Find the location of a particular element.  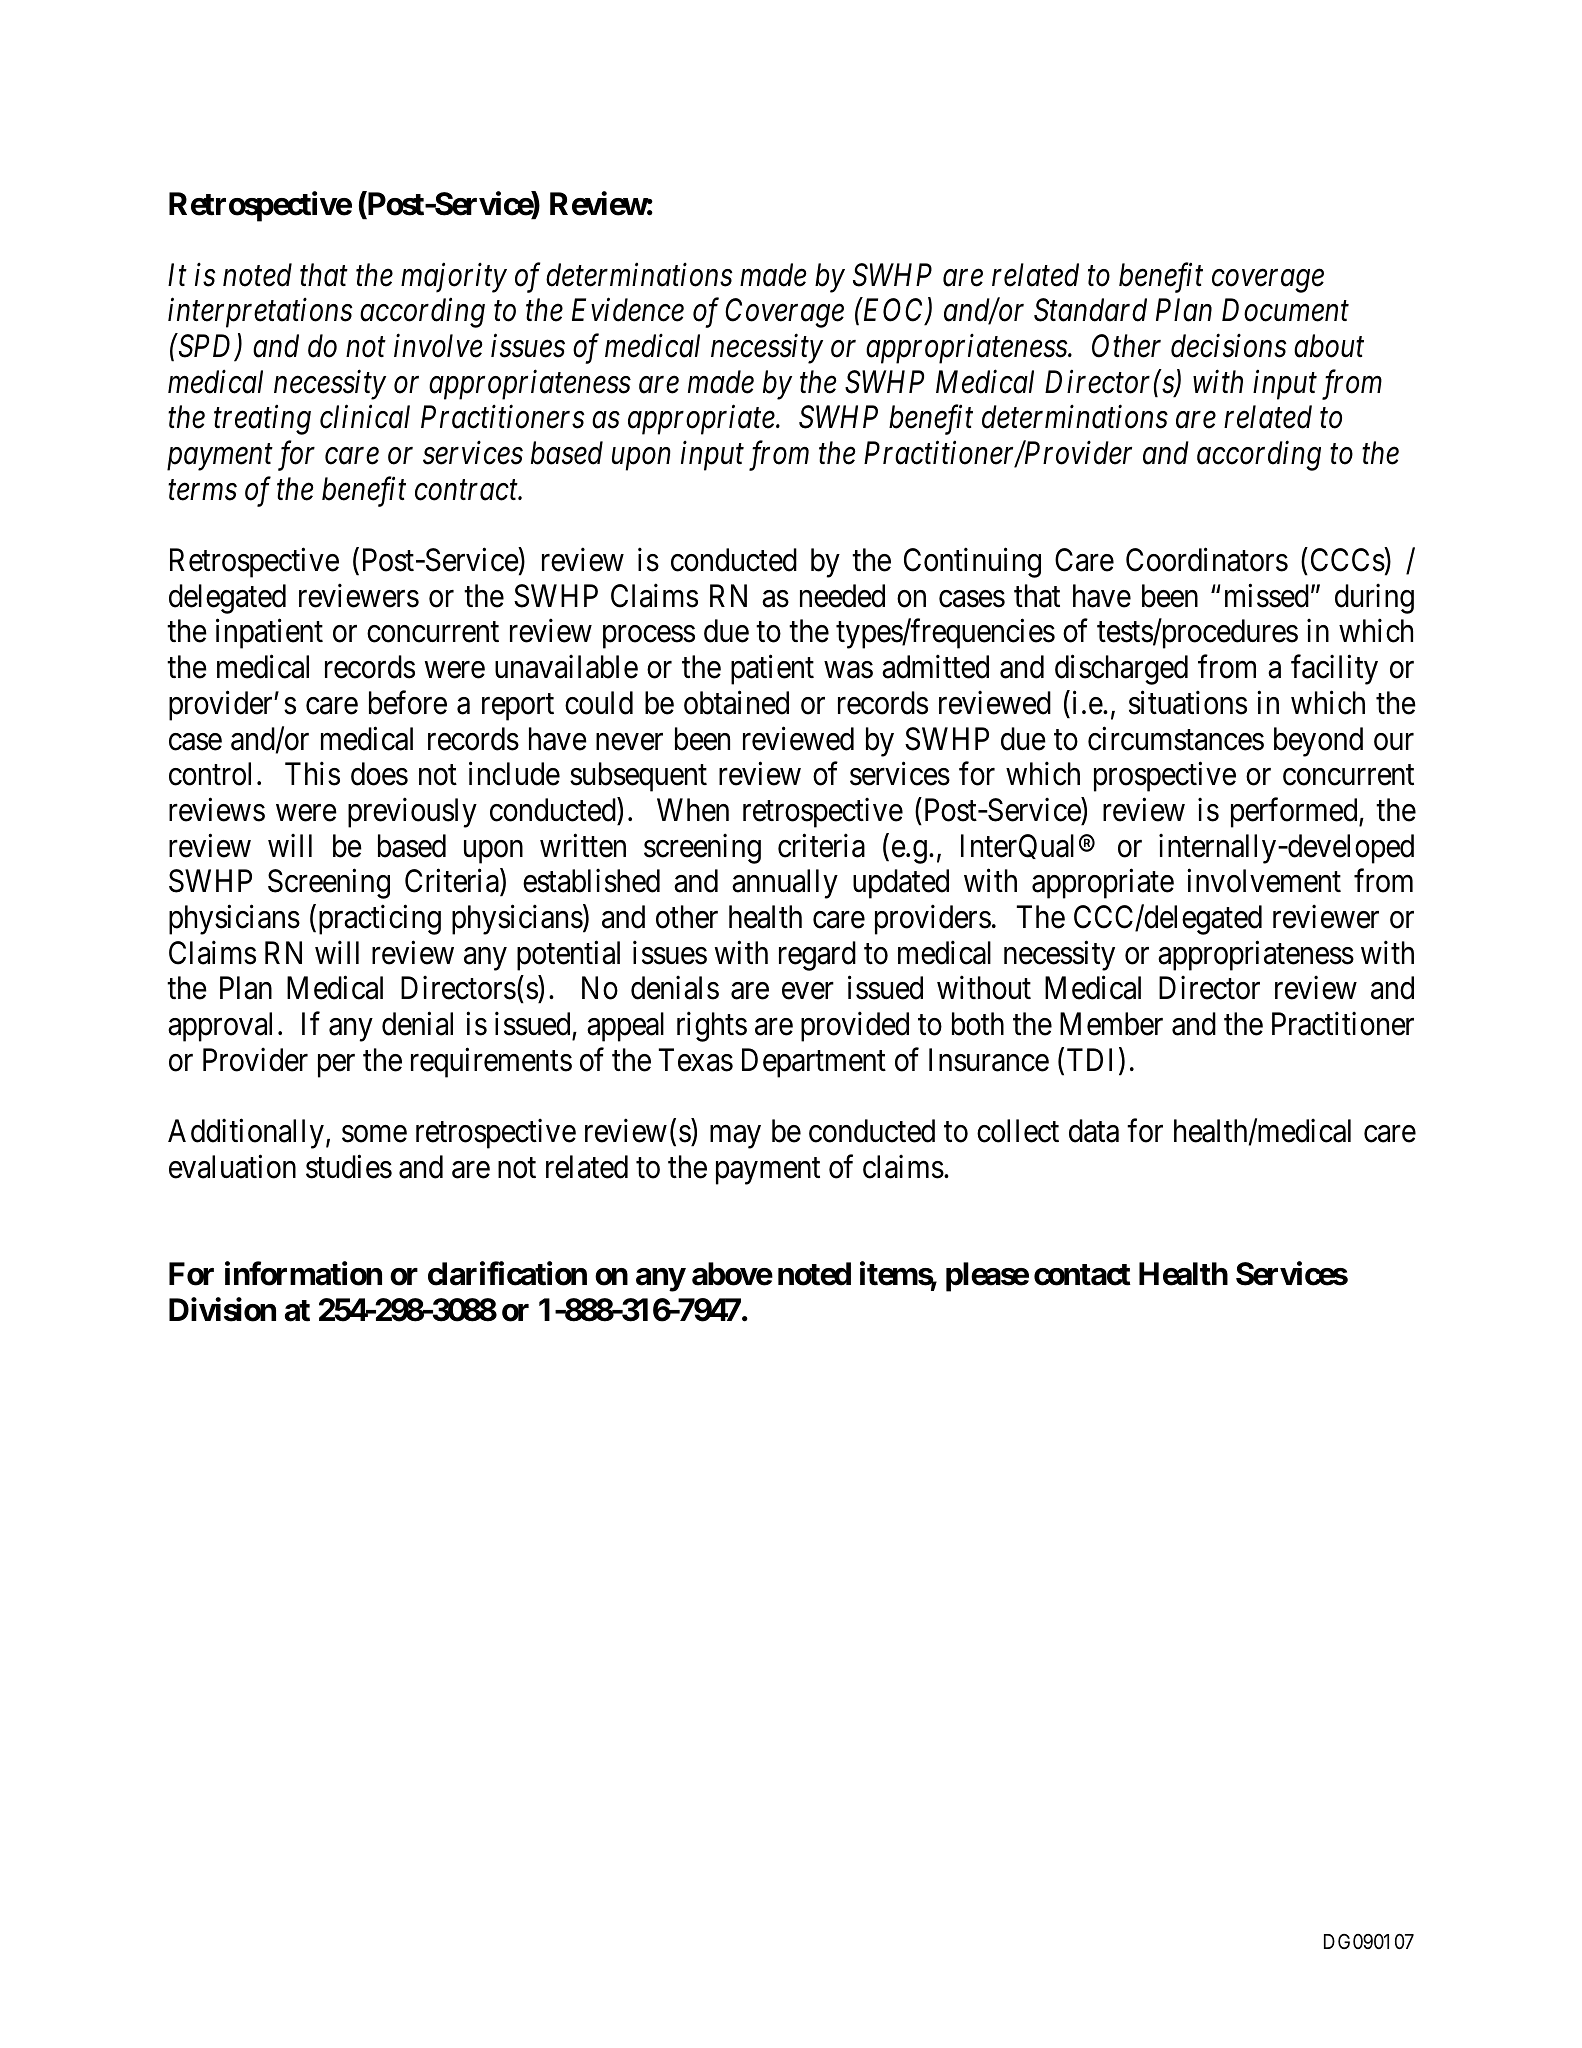

previously is located at coordinates (412, 813).
